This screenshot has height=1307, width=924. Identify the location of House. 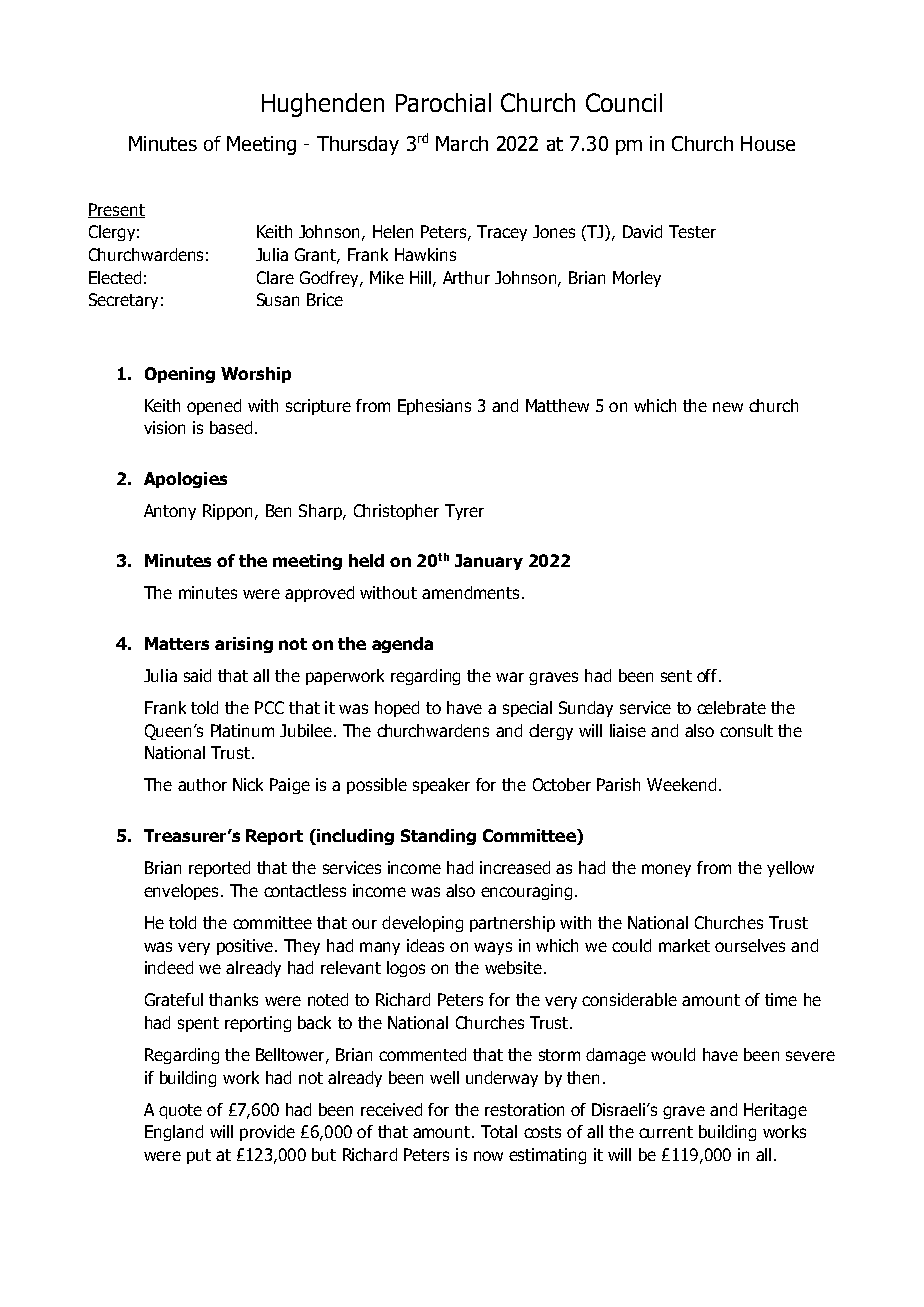
(768, 143).
